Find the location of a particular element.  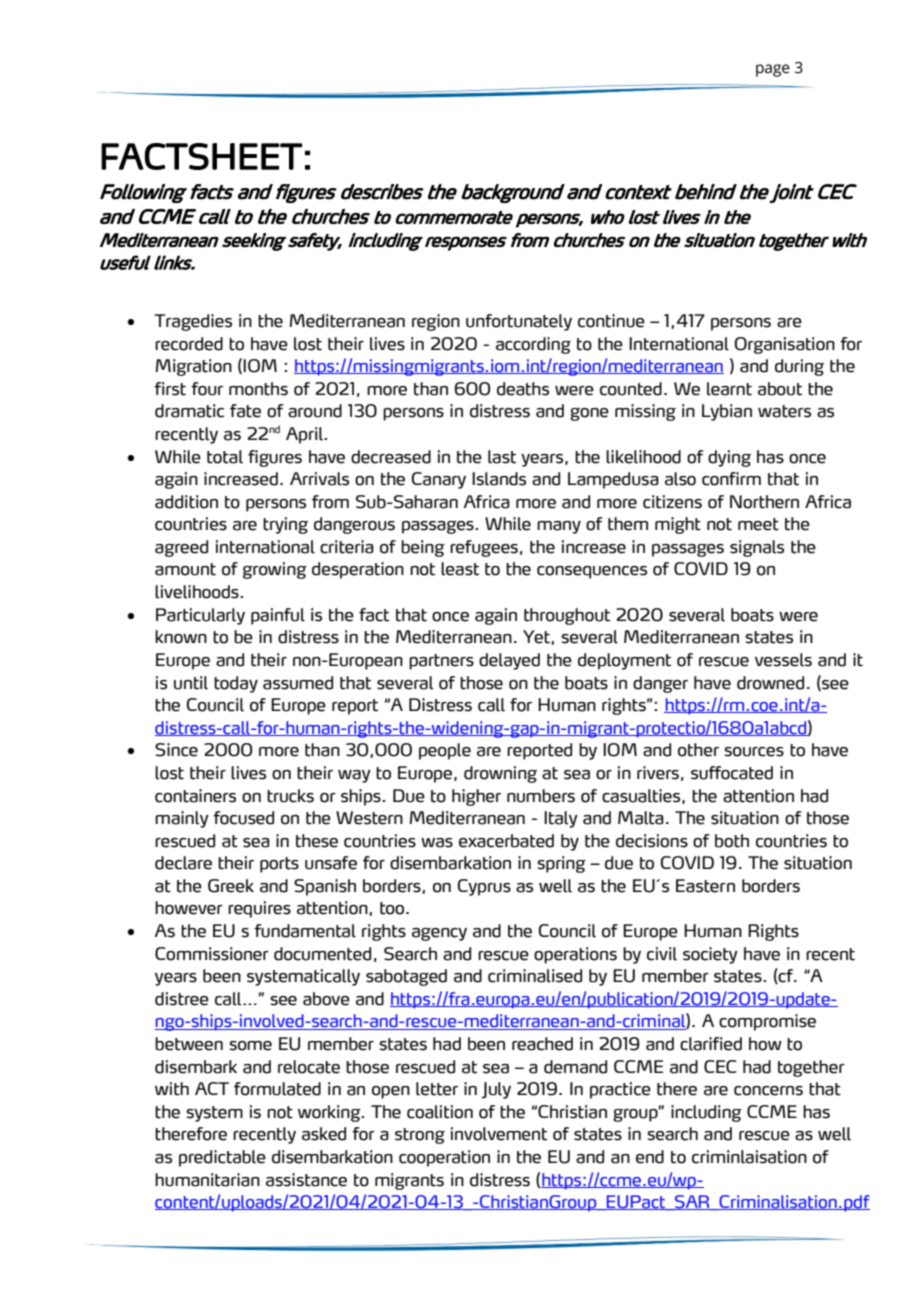

predictable is located at coordinates (222, 1158).
